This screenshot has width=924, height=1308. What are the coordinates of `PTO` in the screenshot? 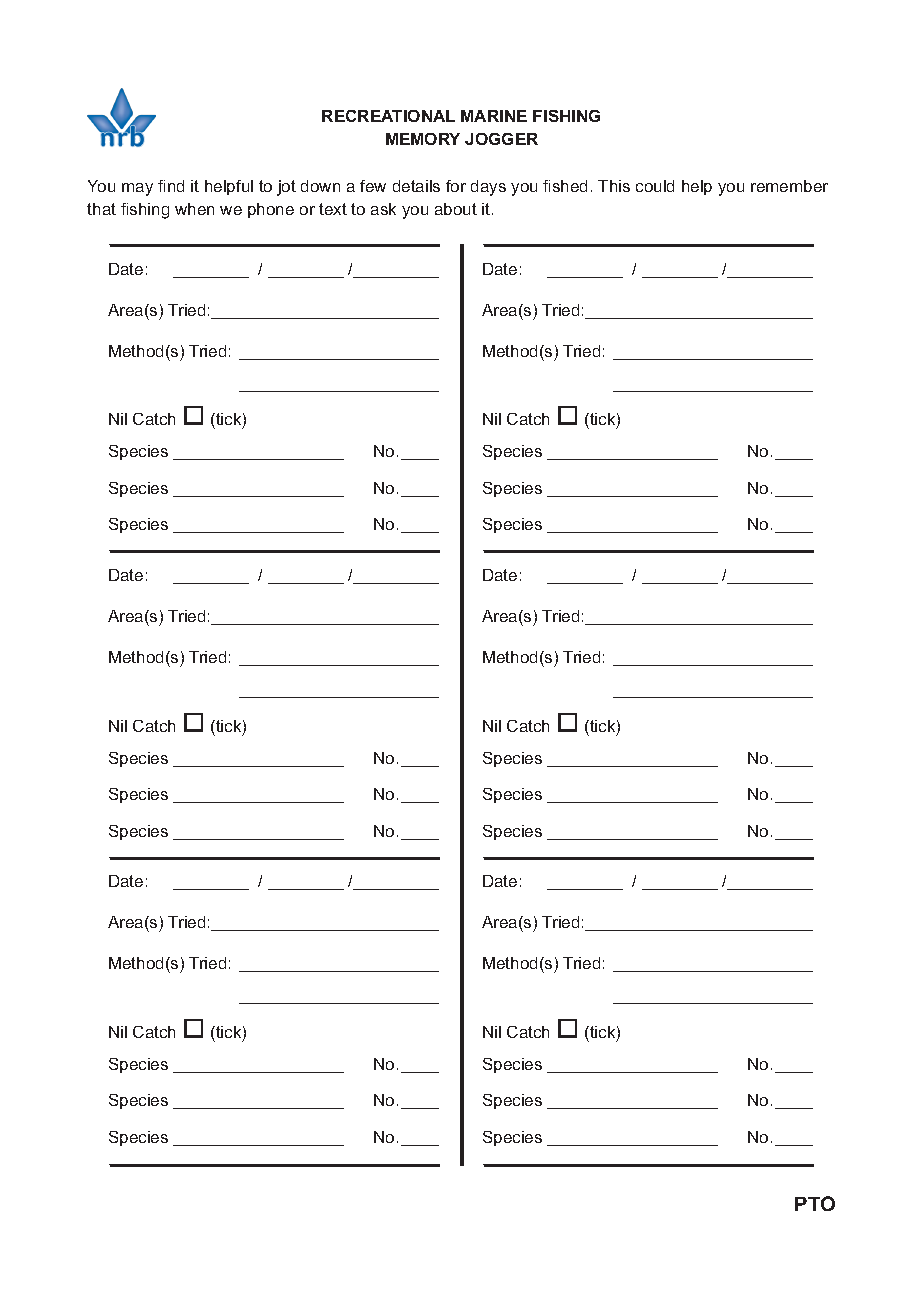 It's located at (815, 1203).
